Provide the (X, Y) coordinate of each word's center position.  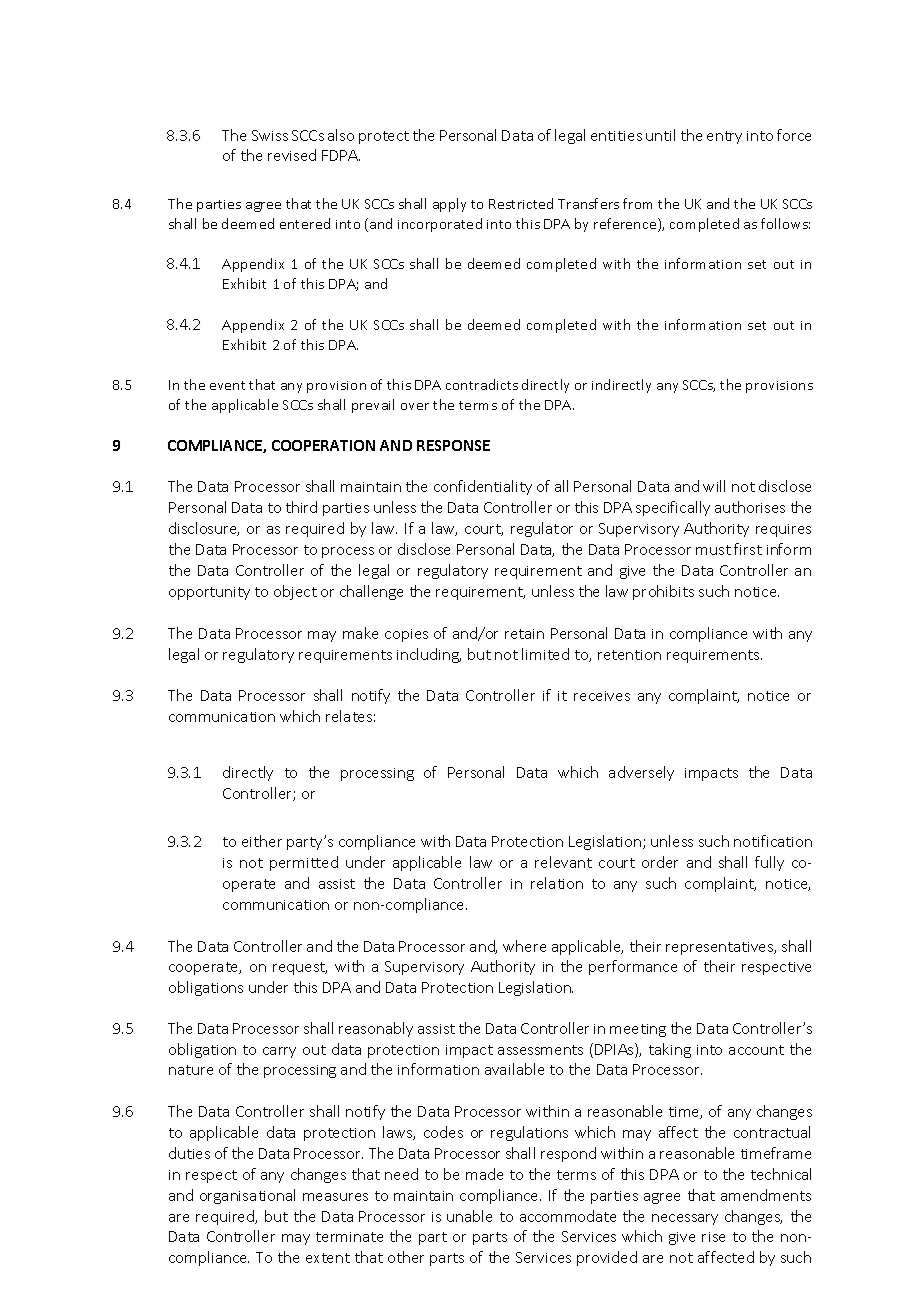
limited (545, 654)
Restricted (521, 203)
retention (629, 655)
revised (292, 155)
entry (724, 137)
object (295, 592)
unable (469, 1216)
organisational (247, 1196)
